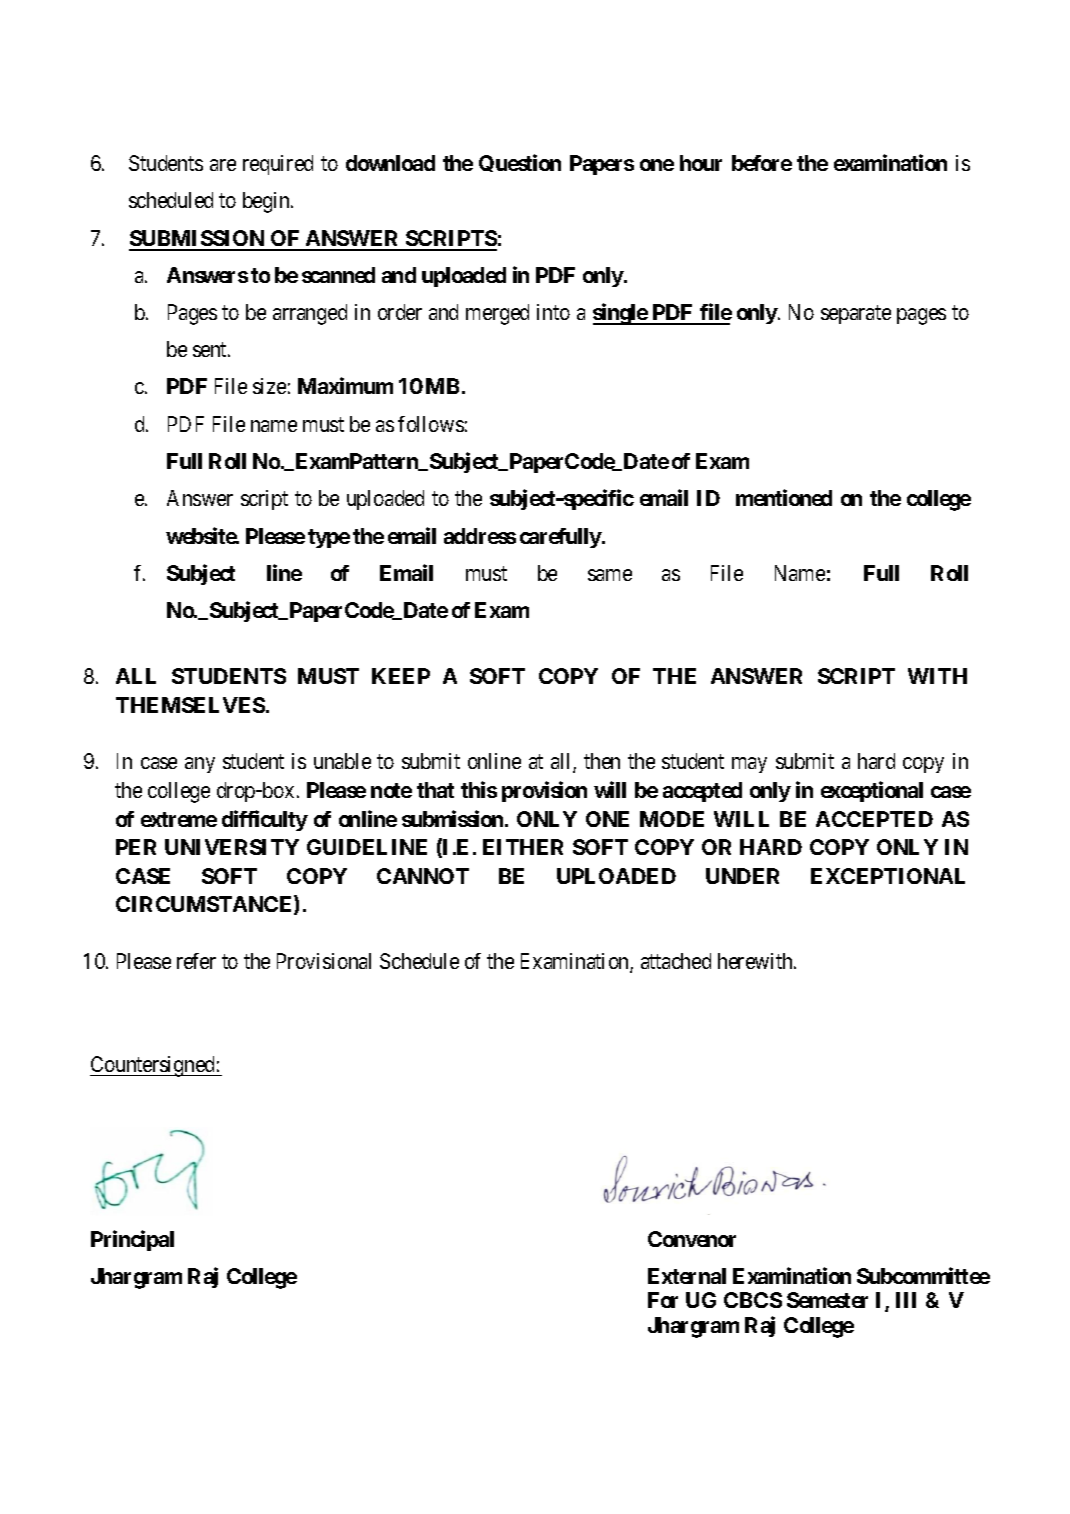 The image size is (1070, 1514). I want to click on Semester, so click(827, 1300).
